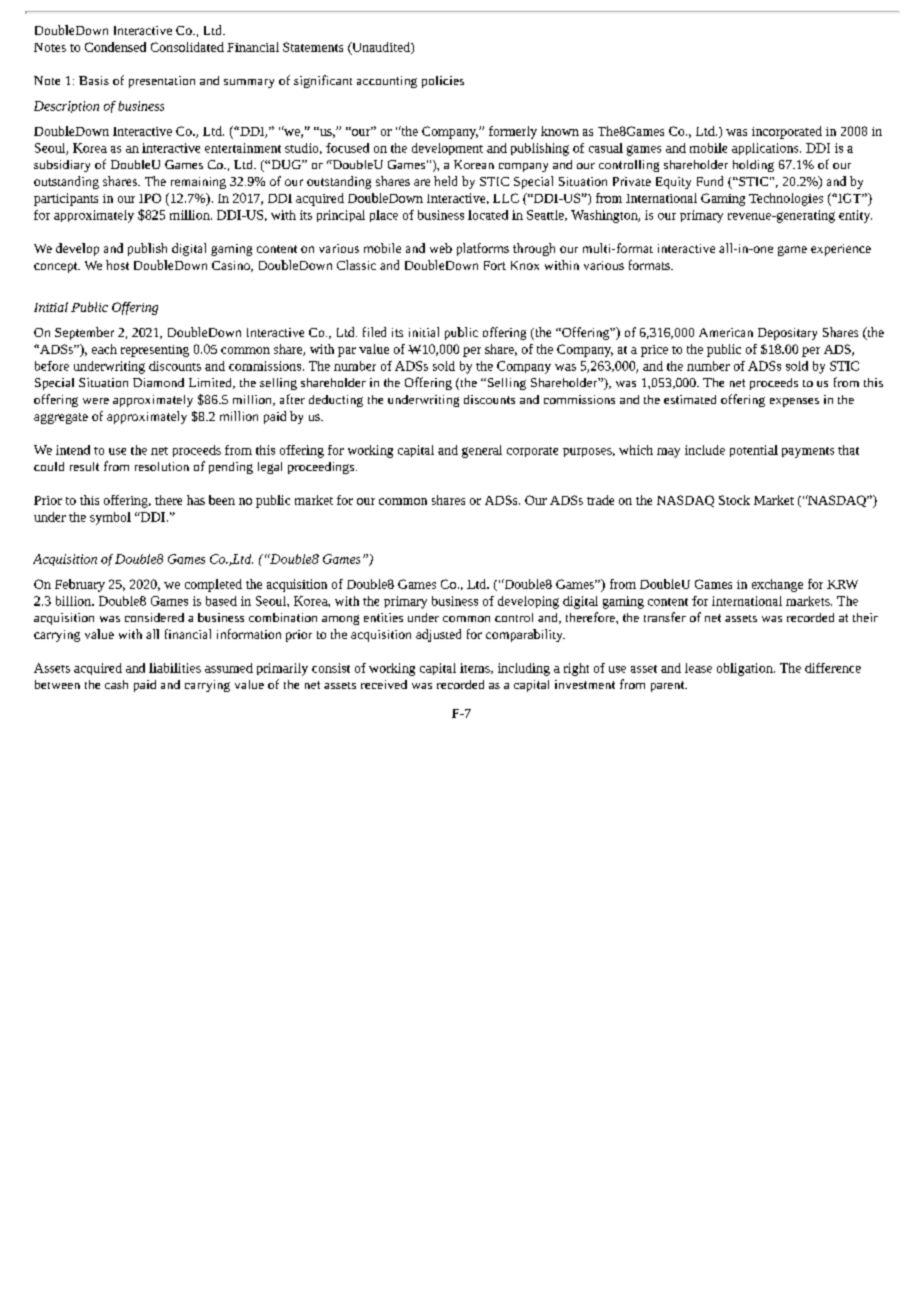 The height and width of the screenshot is (1308, 924). What do you see at coordinates (162, 466) in the screenshot?
I see `resolution` at bounding box center [162, 466].
